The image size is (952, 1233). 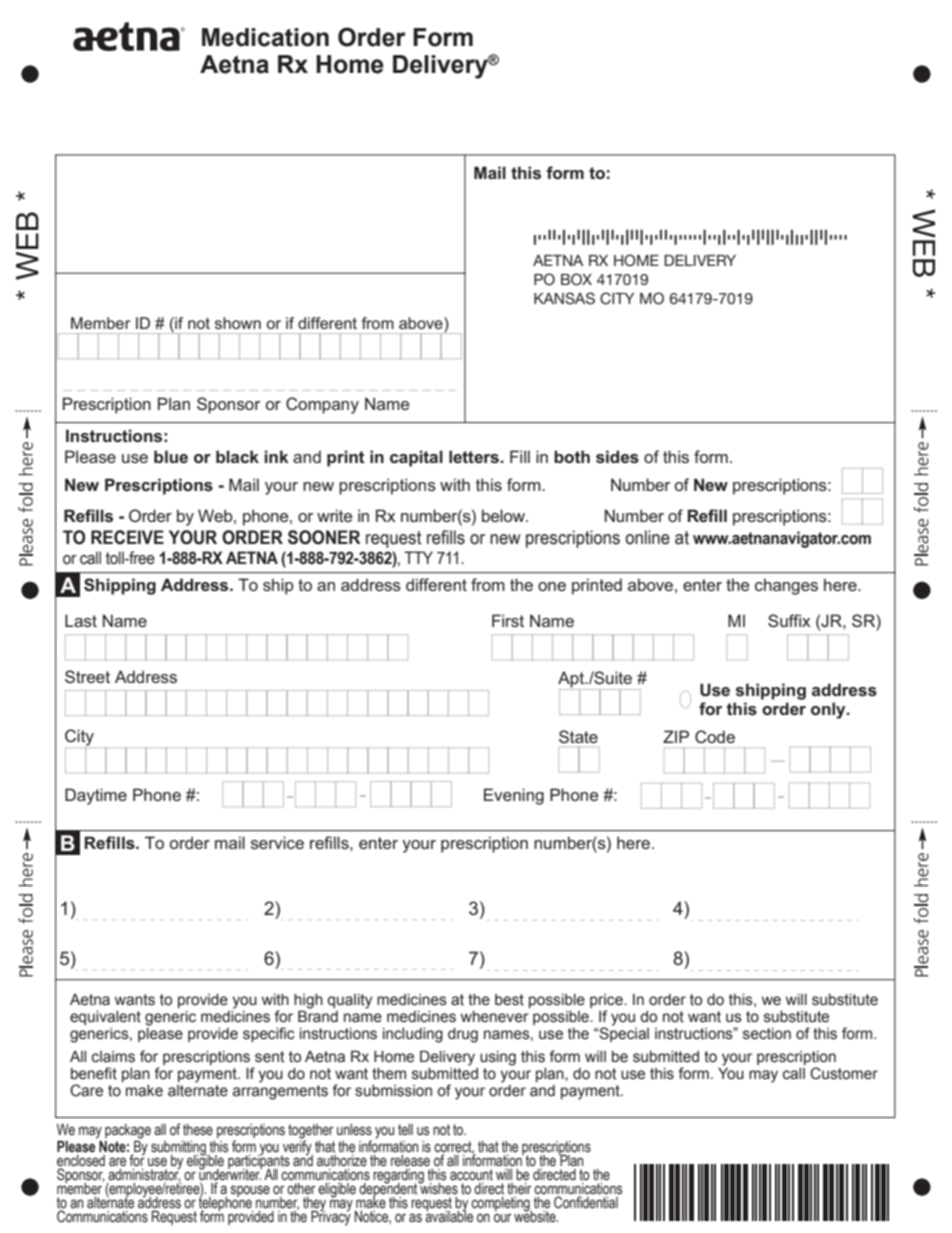 What do you see at coordinates (647, 537) in the image?
I see `online` at bounding box center [647, 537].
